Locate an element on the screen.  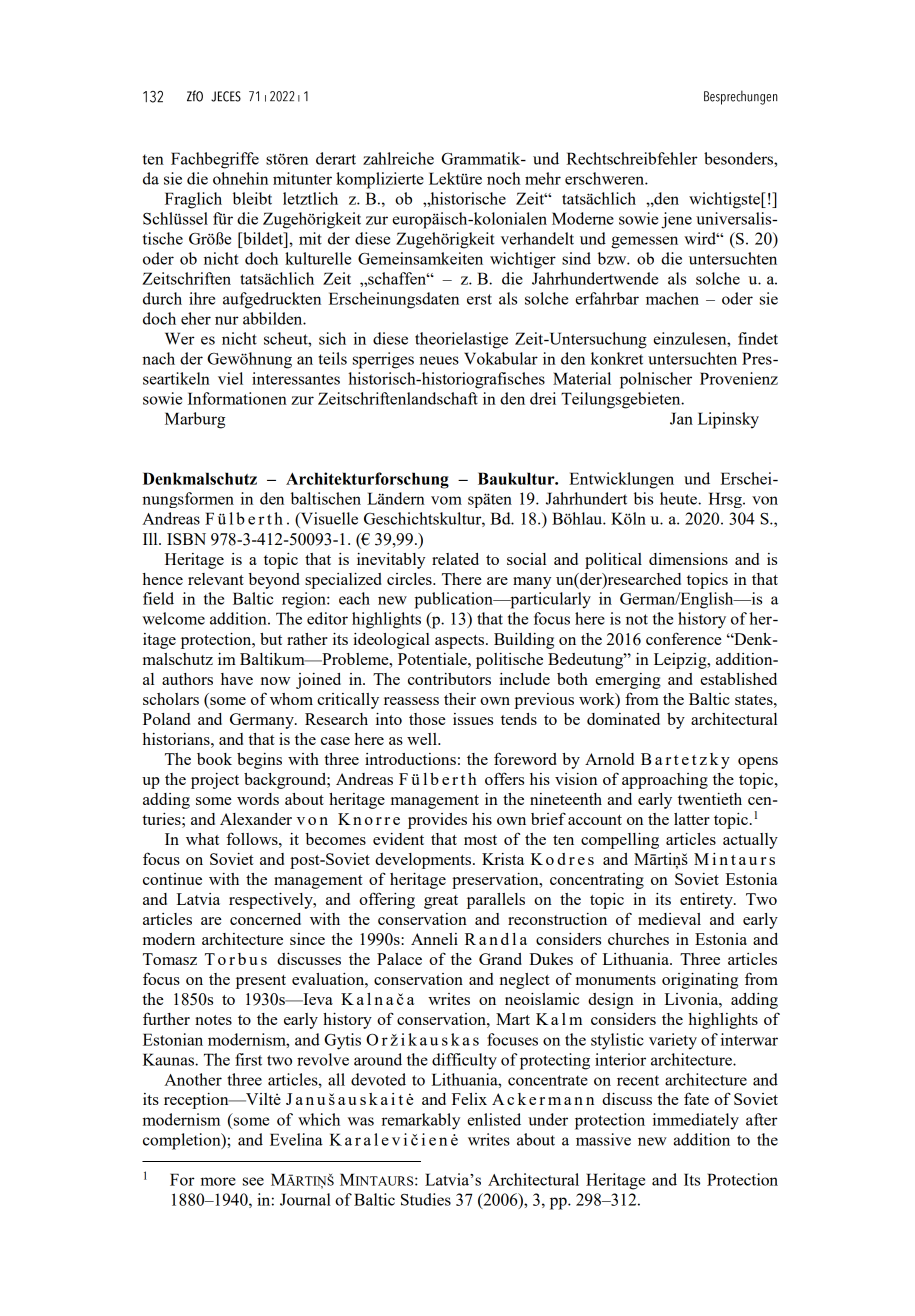
machen is located at coordinates (672, 298).
